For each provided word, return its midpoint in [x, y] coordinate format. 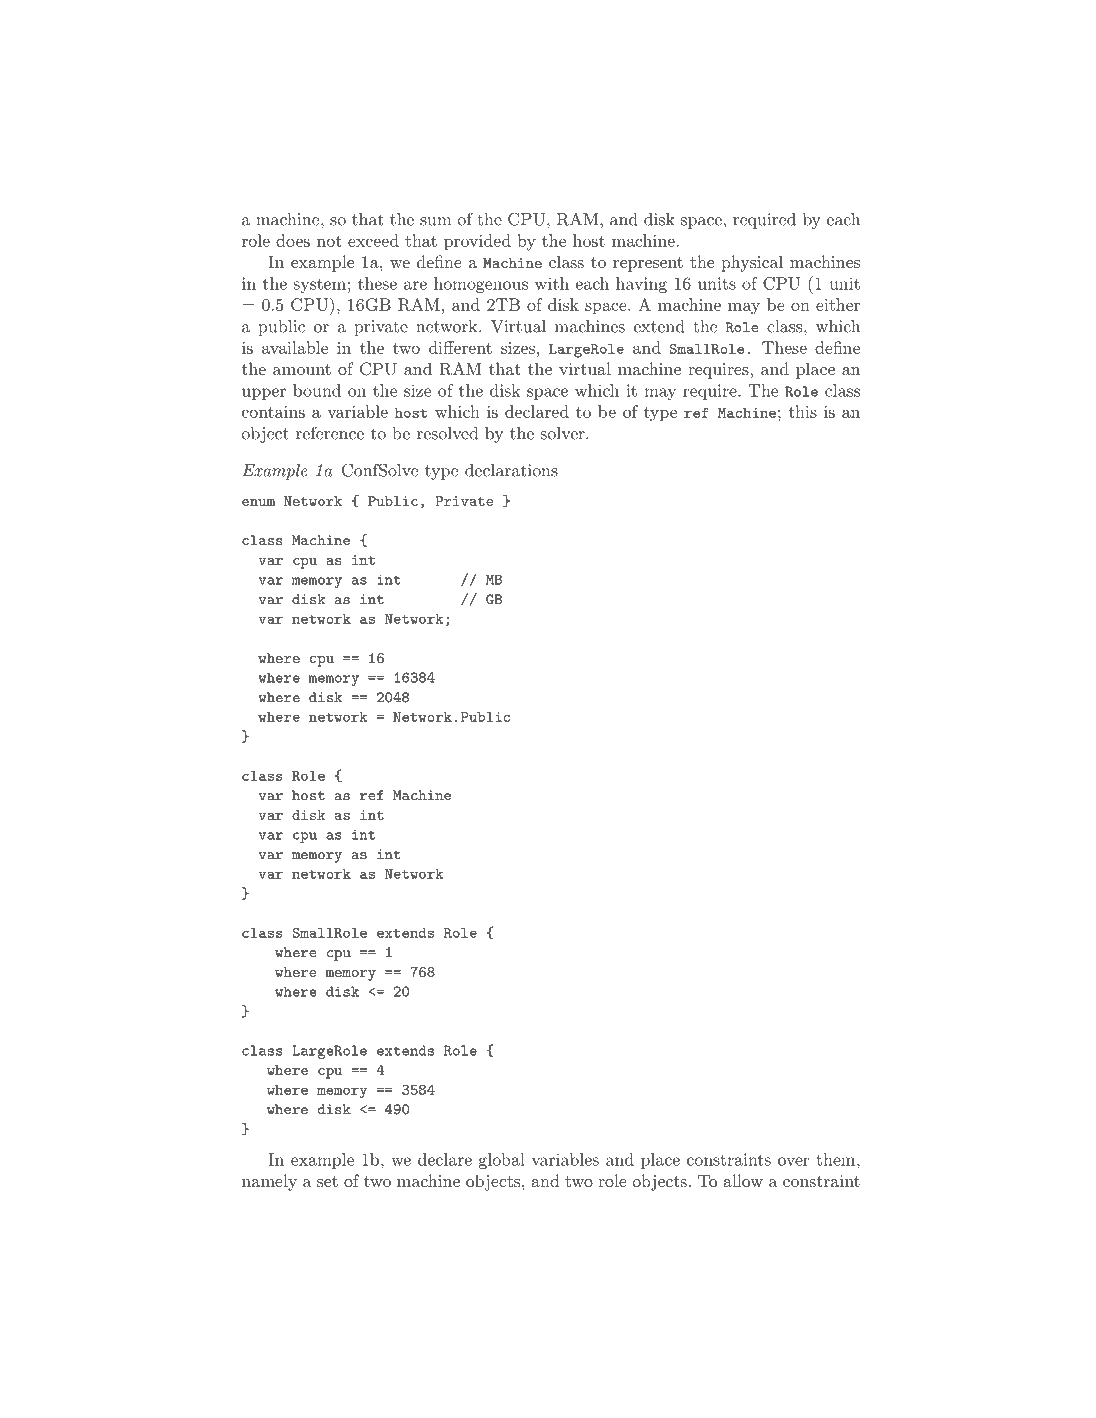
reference [330, 433]
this [802, 411]
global [502, 1161]
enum [258, 502]
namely [269, 1182]
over [793, 1161]
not [329, 241]
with [552, 283]
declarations [511, 470]
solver [564, 433]
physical [752, 263]
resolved [447, 433]
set [327, 1181]
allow [743, 1180]
